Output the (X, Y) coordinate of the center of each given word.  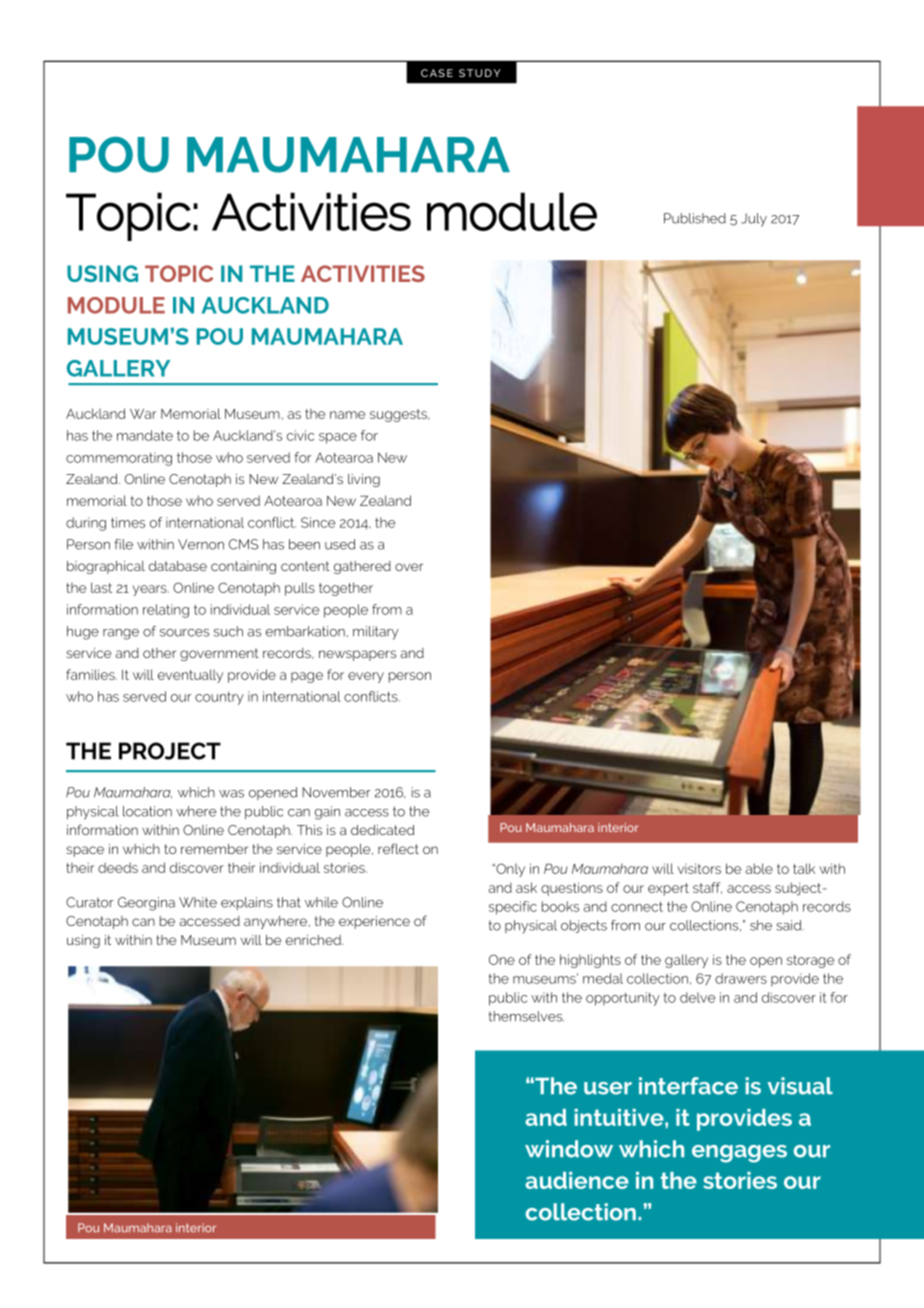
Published (695, 218)
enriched (314, 940)
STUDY (479, 73)
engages (739, 1154)
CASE (437, 73)
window (569, 1149)
